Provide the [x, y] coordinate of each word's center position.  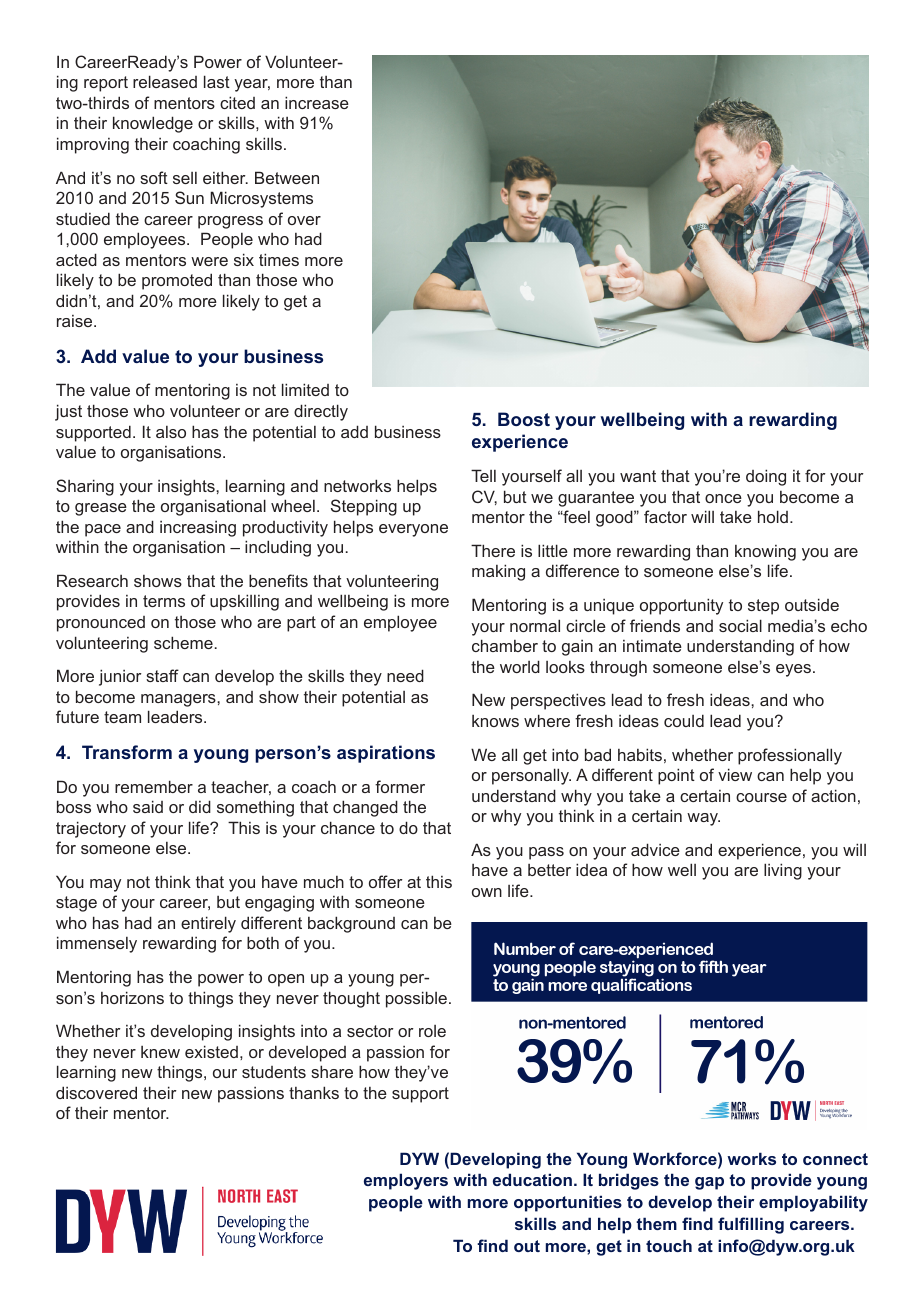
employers [406, 1181]
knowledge [153, 124]
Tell [483, 475]
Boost [524, 419]
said [148, 806]
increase [317, 102]
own [487, 892]
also [171, 432]
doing [766, 477]
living [783, 871]
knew [160, 1052]
